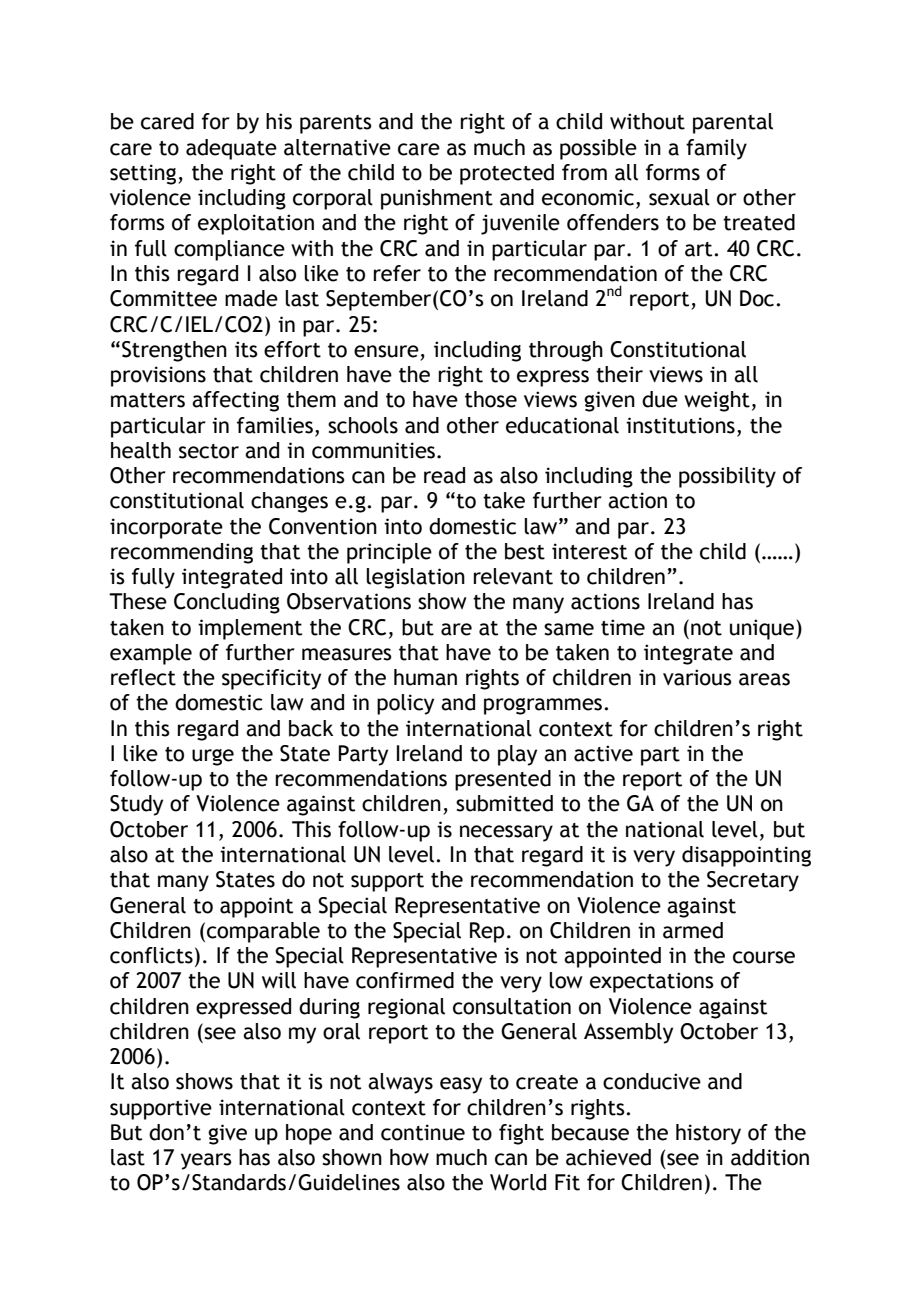 Image resolution: width=924 pixels, height=1308 pixels. I want to click on implement, so click(250, 629).
